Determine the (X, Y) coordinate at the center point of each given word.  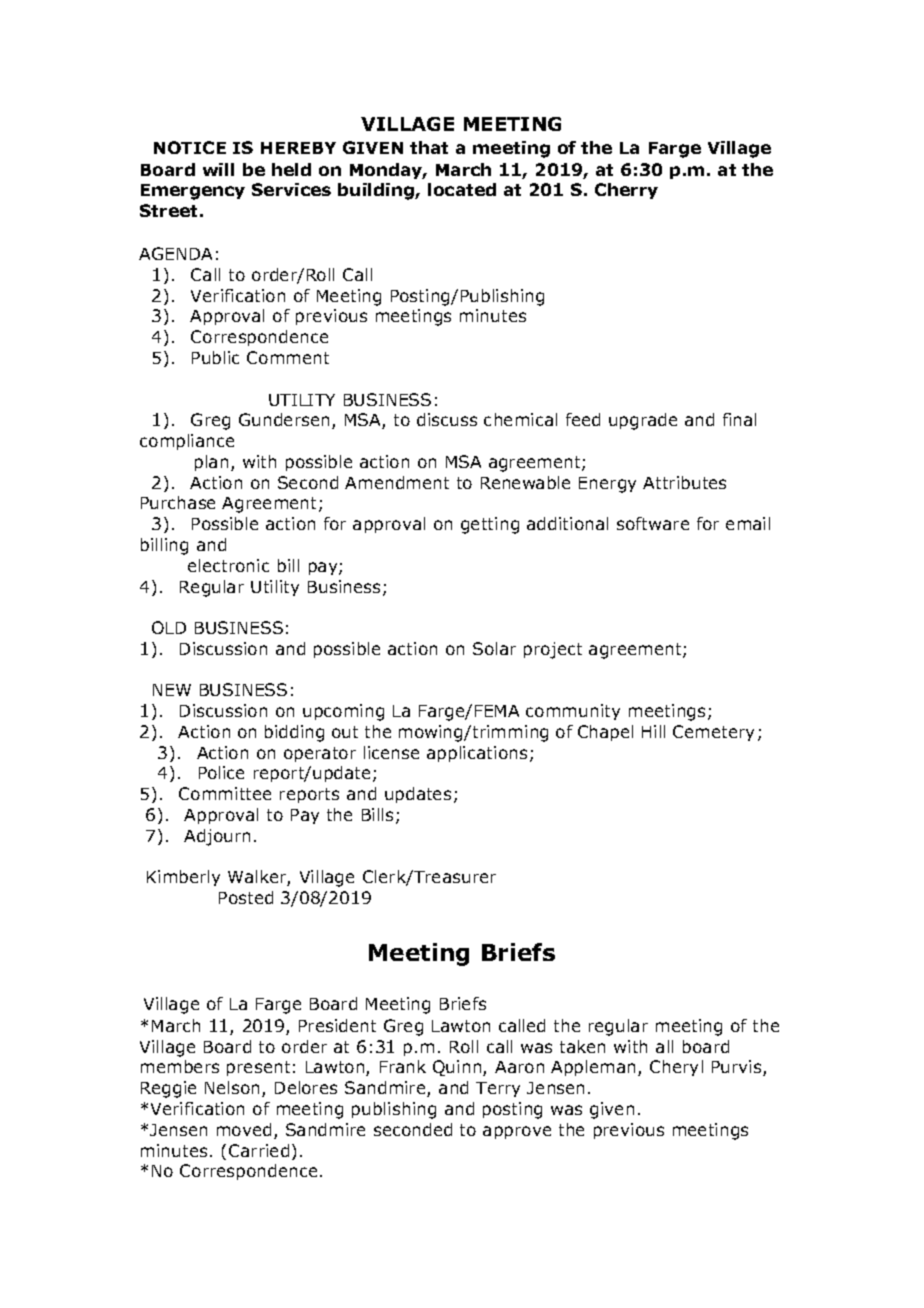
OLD (169, 627)
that (429, 147)
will (218, 169)
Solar (494, 648)
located (462, 189)
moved (244, 1129)
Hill (653, 731)
